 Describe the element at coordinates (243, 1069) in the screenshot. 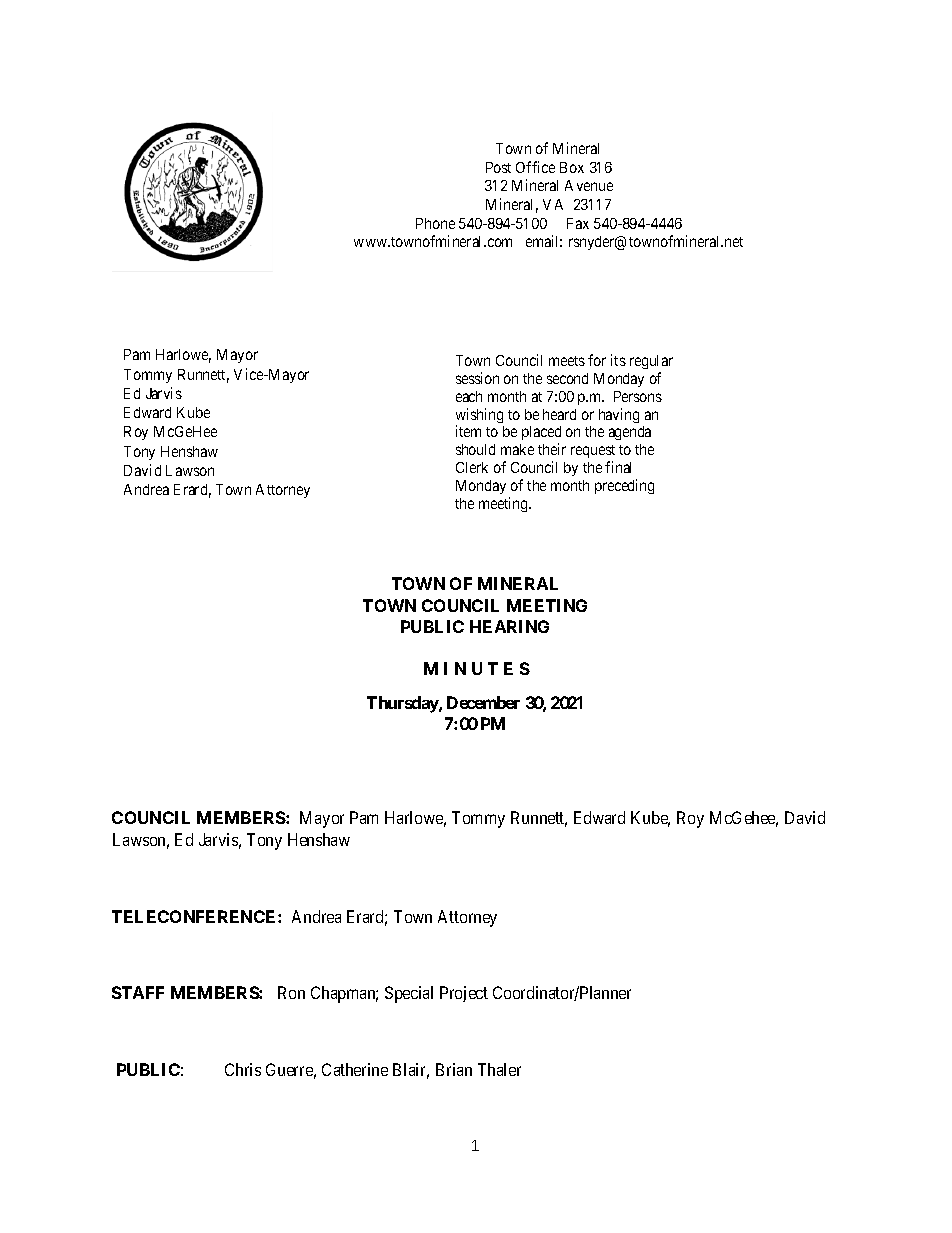

I see `Chris` at that location.
